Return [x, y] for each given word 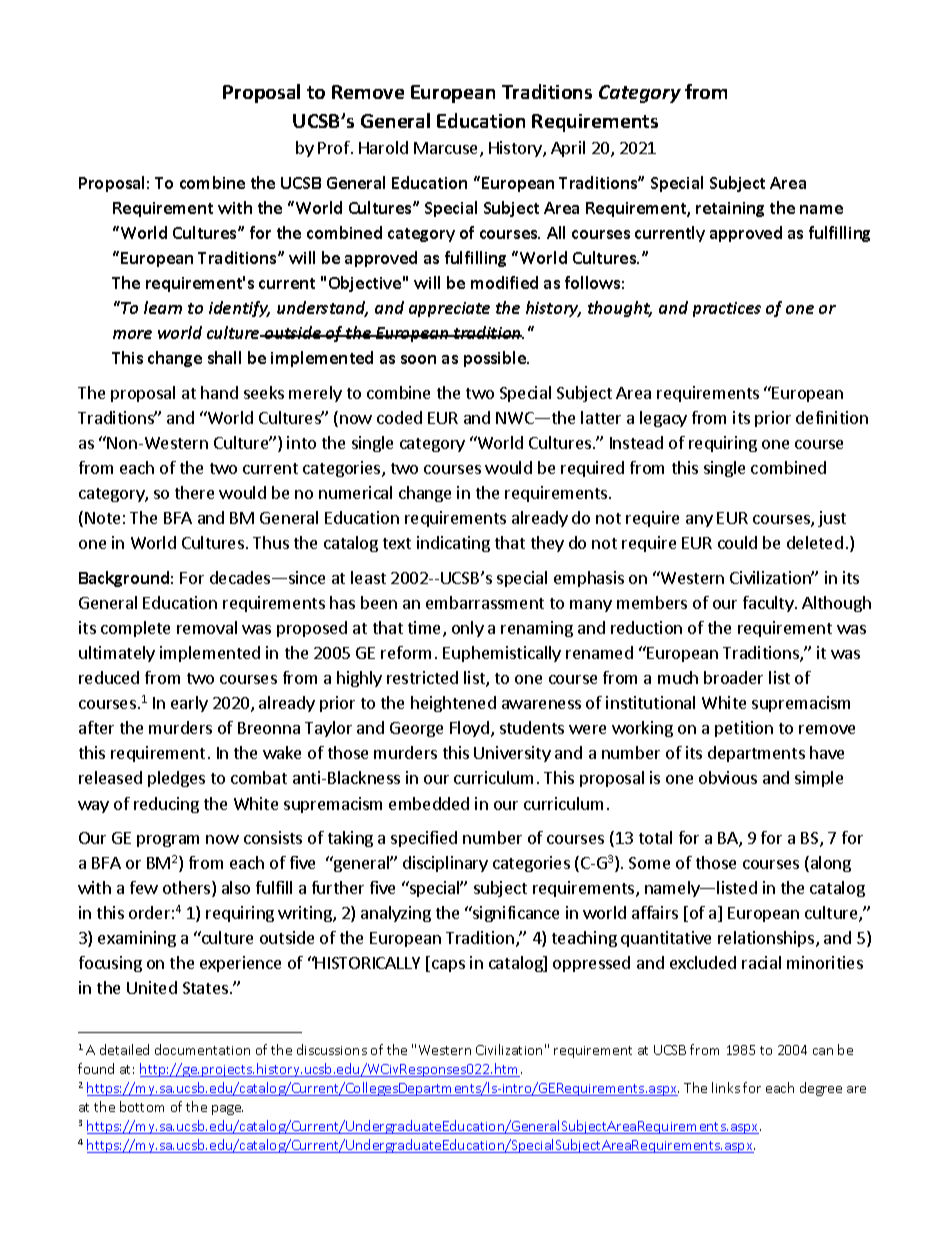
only [468, 629]
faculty [769, 604]
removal [207, 627]
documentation [202, 1049]
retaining [730, 209]
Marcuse [447, 149]
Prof [335, 147]
